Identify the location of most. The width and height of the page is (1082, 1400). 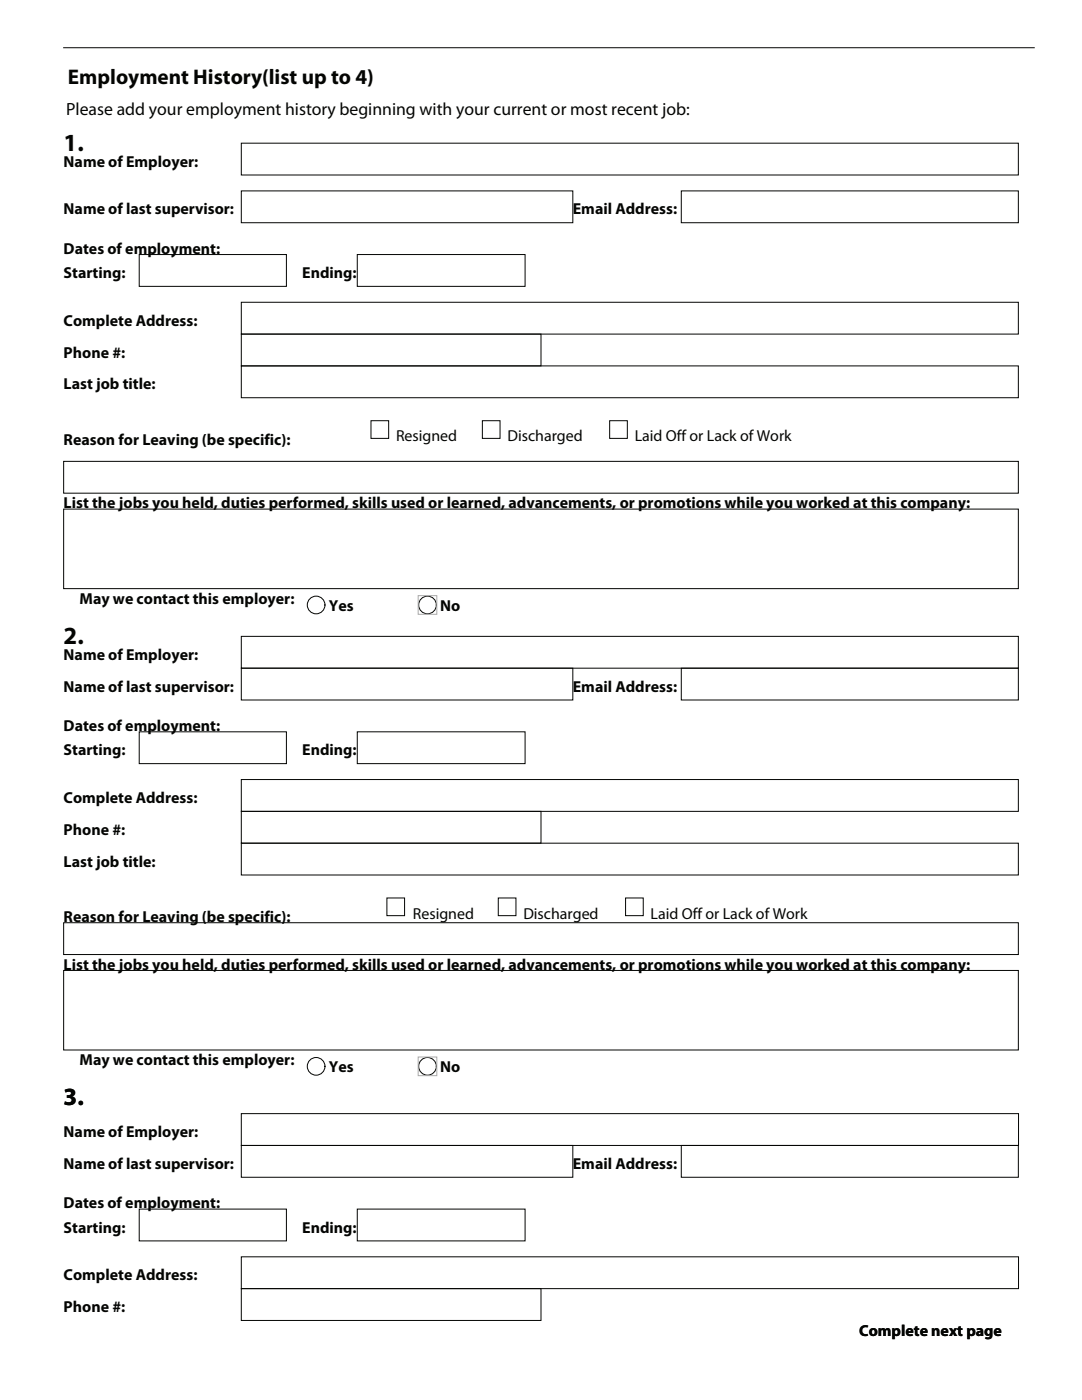
(589, 109).
